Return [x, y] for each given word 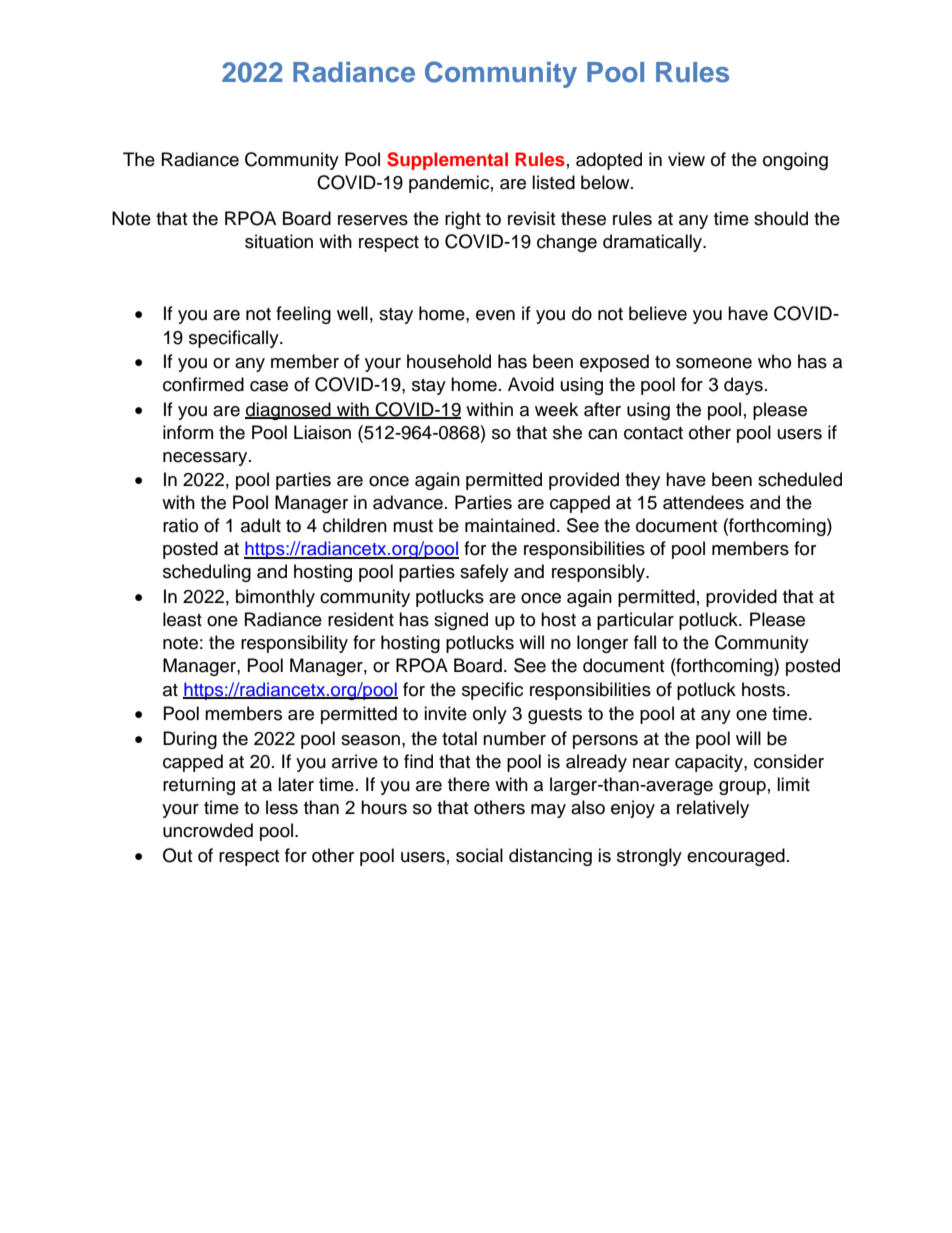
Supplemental [447, 161]
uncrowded [208, 830]
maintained [510, 525]
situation [279, 241]
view [686, 159]
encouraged [736, 857]
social [479, 855]
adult [261, 525]
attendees [703, 502]
